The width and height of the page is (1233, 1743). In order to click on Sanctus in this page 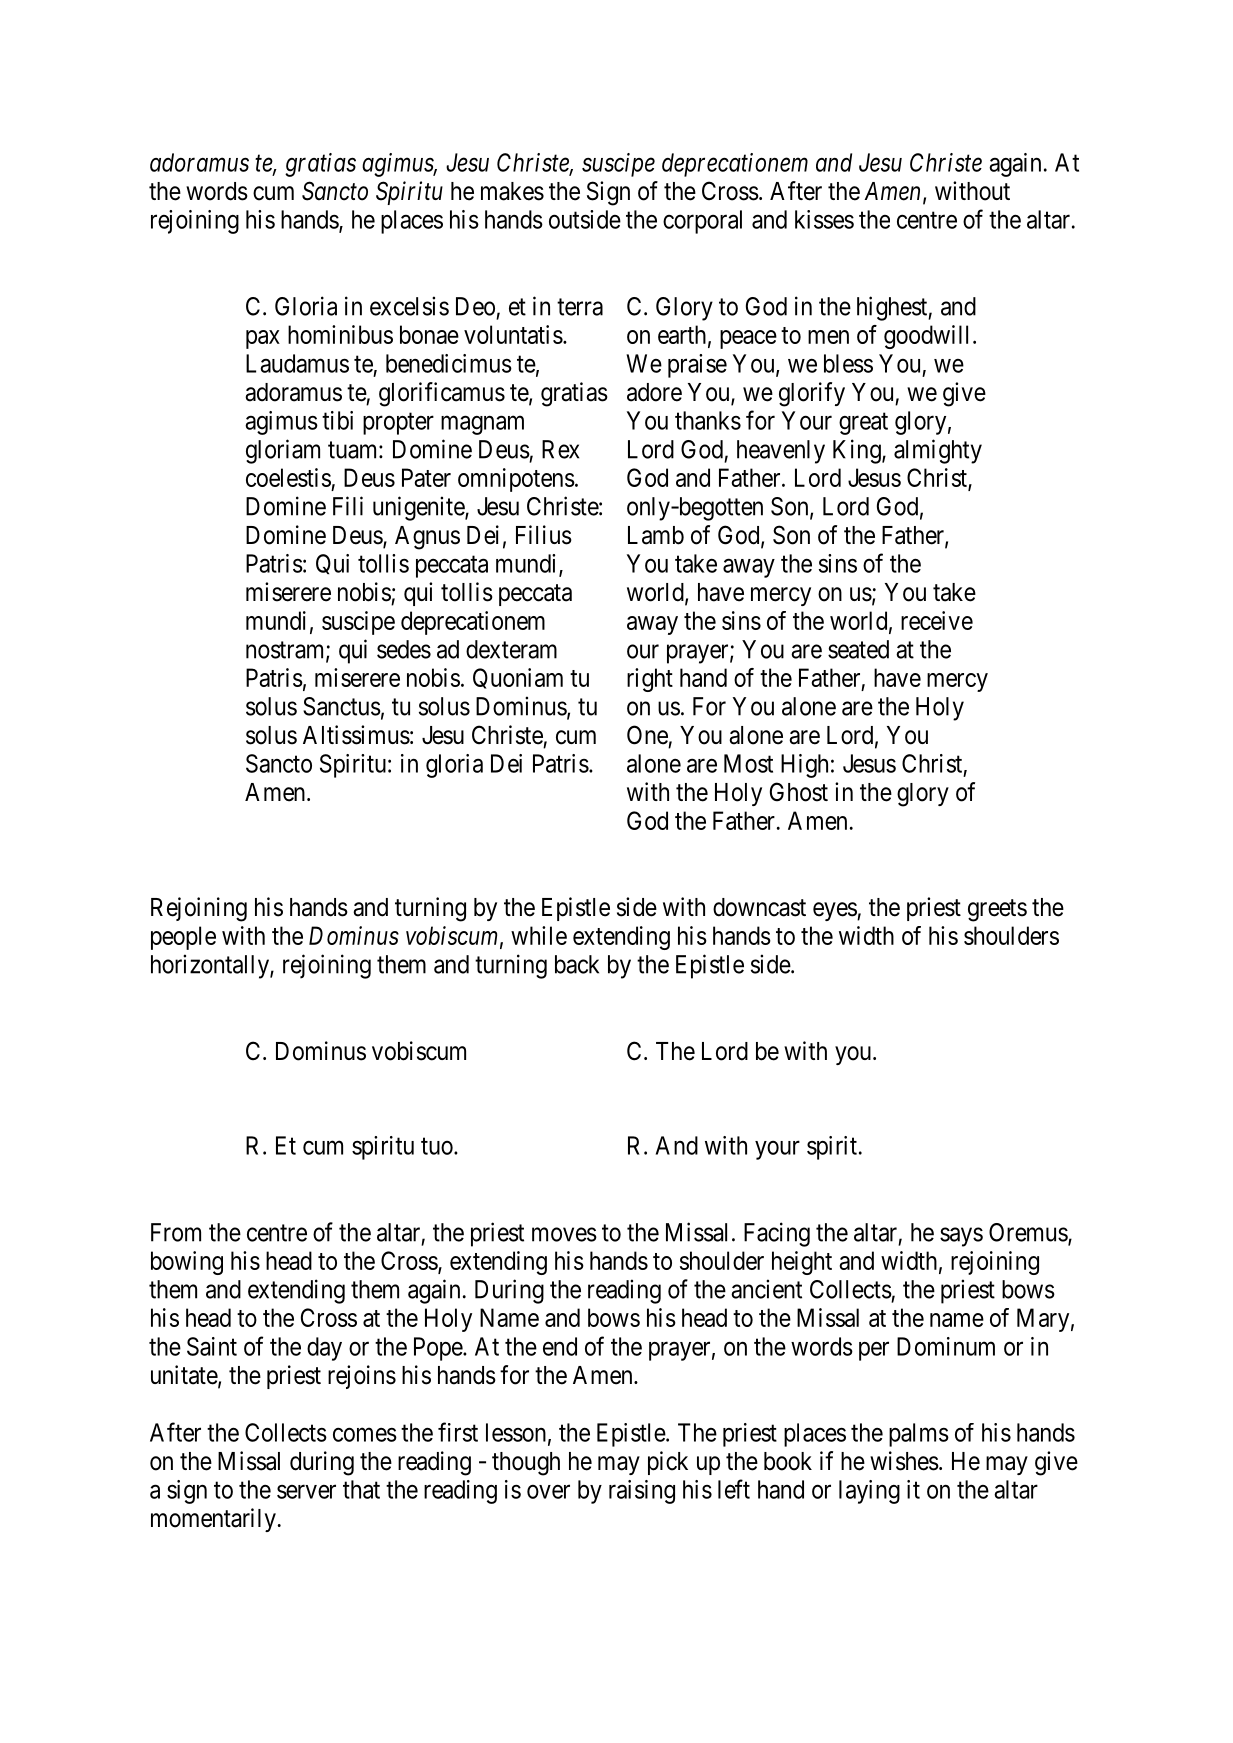, I will do `click(342, 706)`.
